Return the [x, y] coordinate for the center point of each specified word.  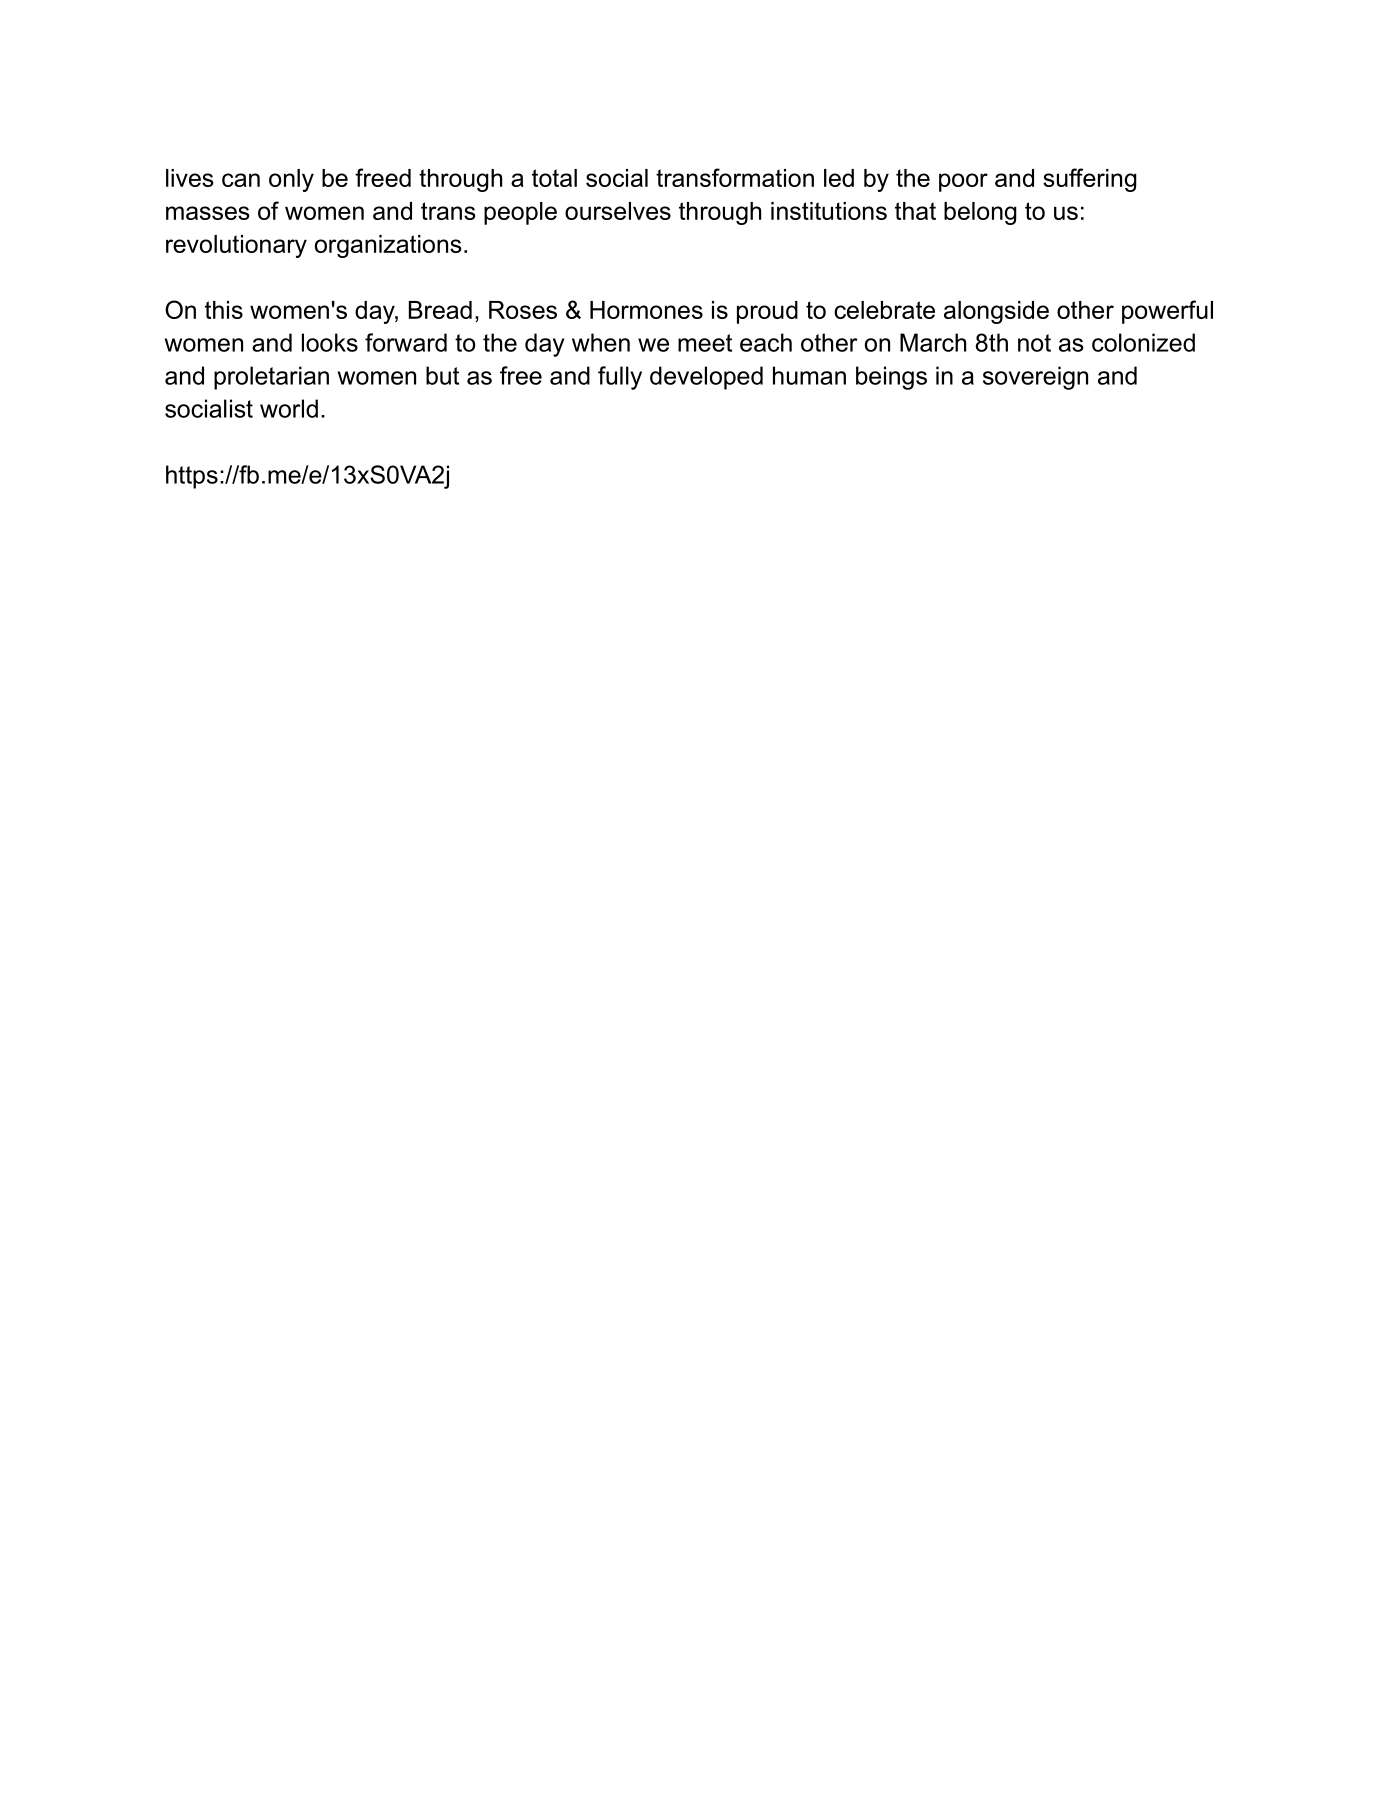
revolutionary [236, 246]
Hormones [646, 310]
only [291, 180]
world [289, 408]
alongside [996, 312]
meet [705, 343]
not [1034, 343]
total [554, 178]
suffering [1090, 180]
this [224, 310]
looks [330, 342]
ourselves [618, 211]
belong [980, 213]
